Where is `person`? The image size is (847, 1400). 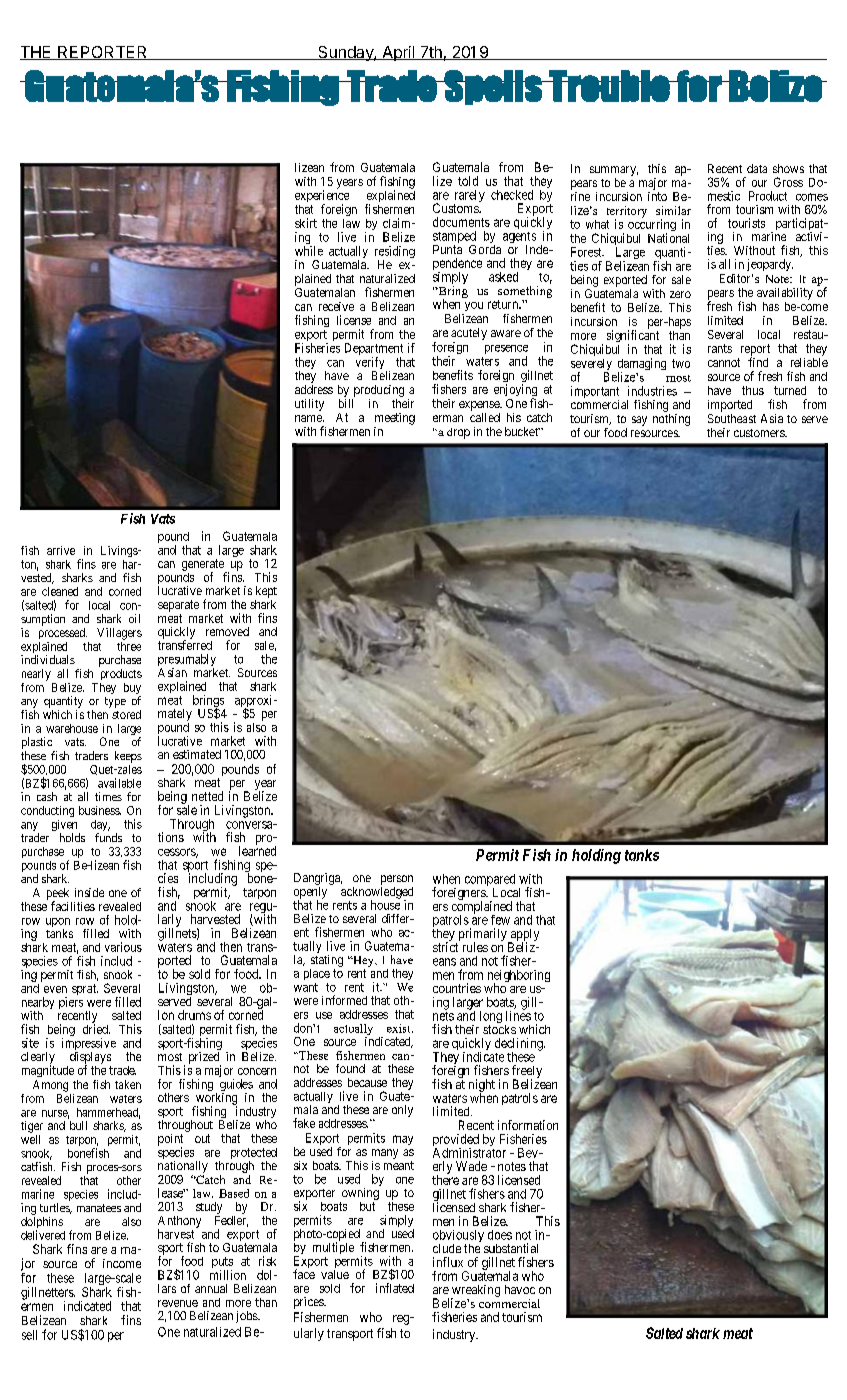 person is located at coordinates (397, 880).
